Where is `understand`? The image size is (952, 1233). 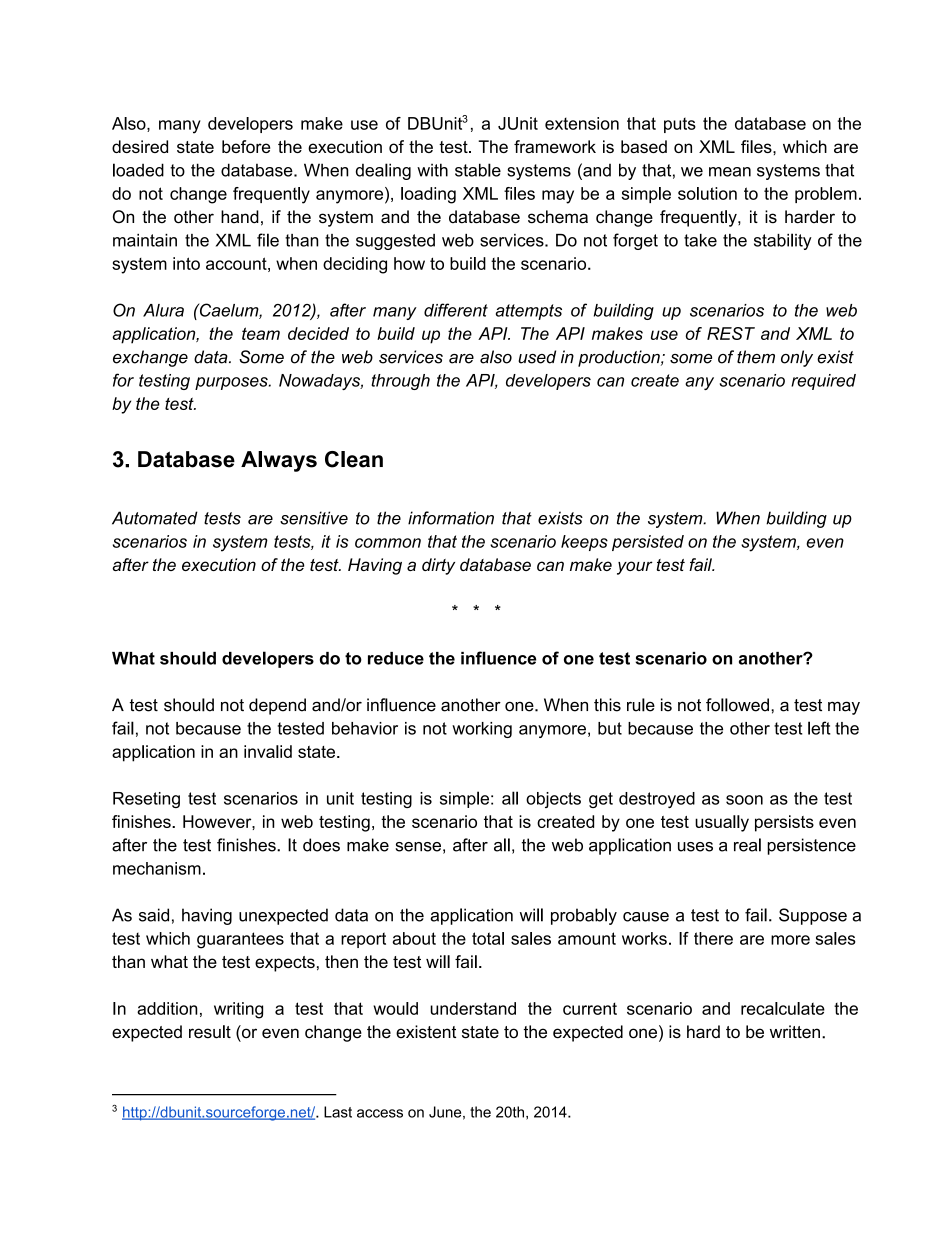 understand is located at coordinates (473, 1008).
